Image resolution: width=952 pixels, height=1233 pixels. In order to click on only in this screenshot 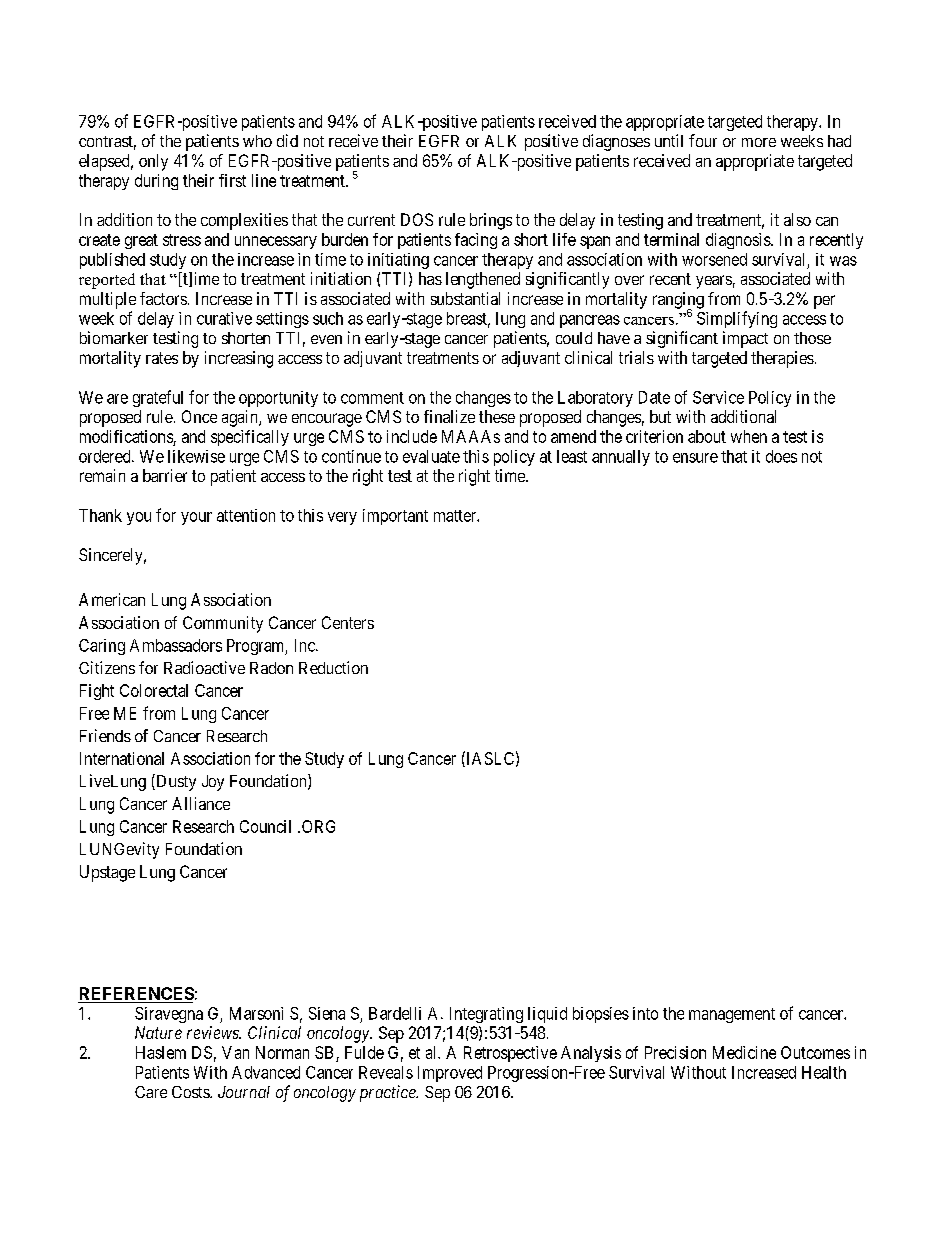, I will do `click(153, 162)`.
